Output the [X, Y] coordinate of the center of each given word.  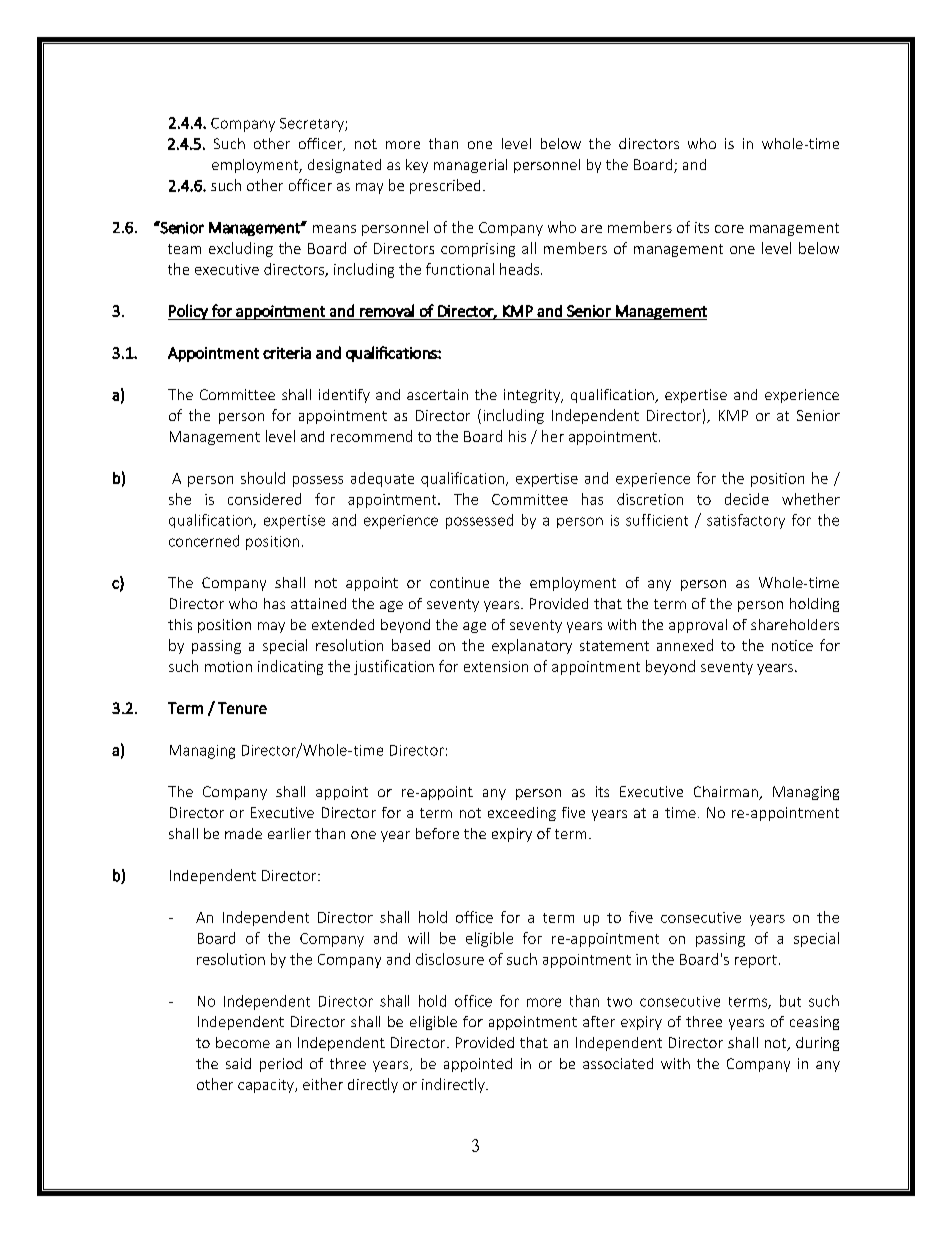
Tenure [242, 708]
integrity [533, 396]
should [263, 478]
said [238, 1063]
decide [747, 499]
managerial [470, 166]
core [729, 229]
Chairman [727, 793]
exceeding [522, 814]
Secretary [313, 125]
